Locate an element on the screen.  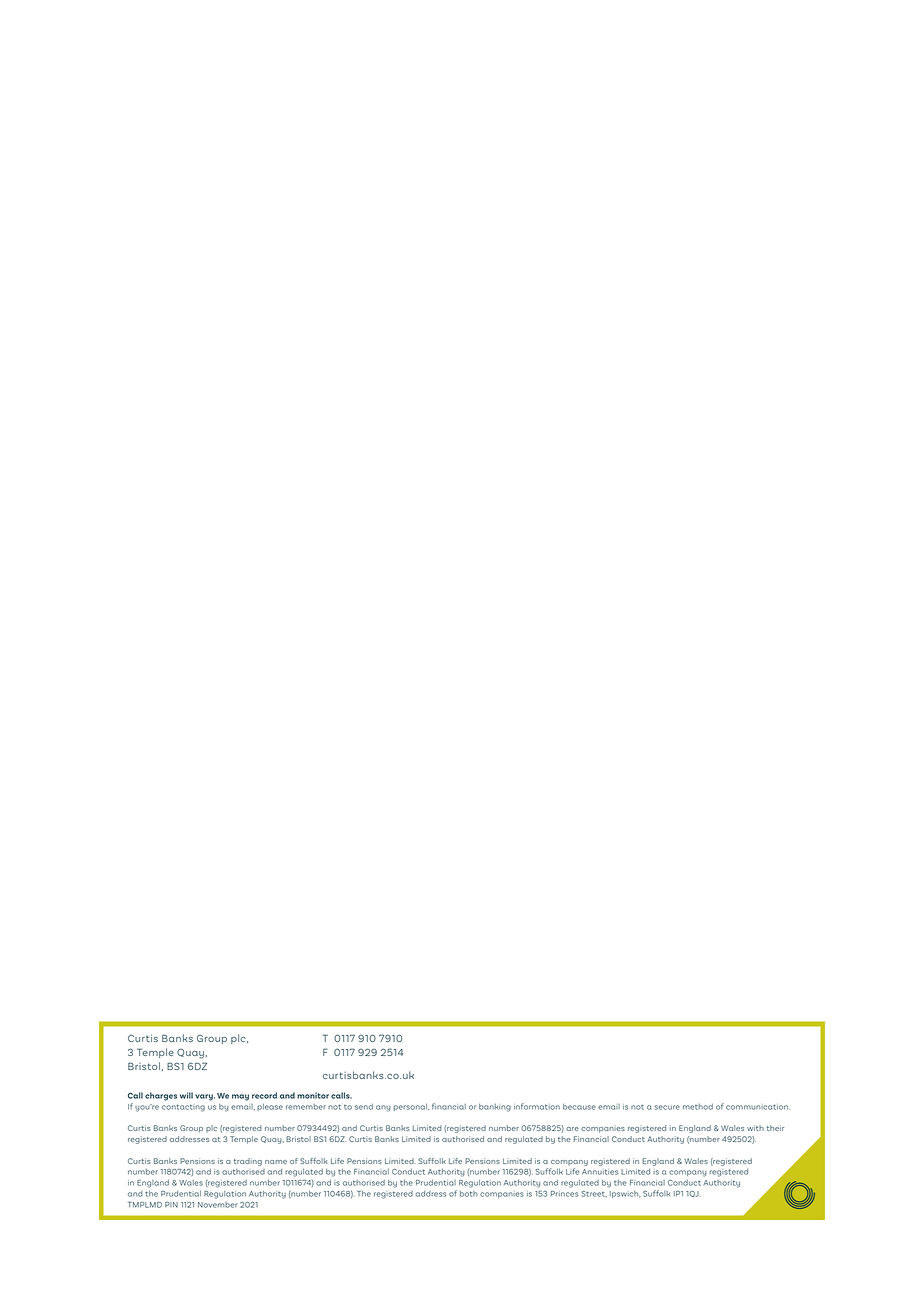
may is located at coordinates (240, 1097).
